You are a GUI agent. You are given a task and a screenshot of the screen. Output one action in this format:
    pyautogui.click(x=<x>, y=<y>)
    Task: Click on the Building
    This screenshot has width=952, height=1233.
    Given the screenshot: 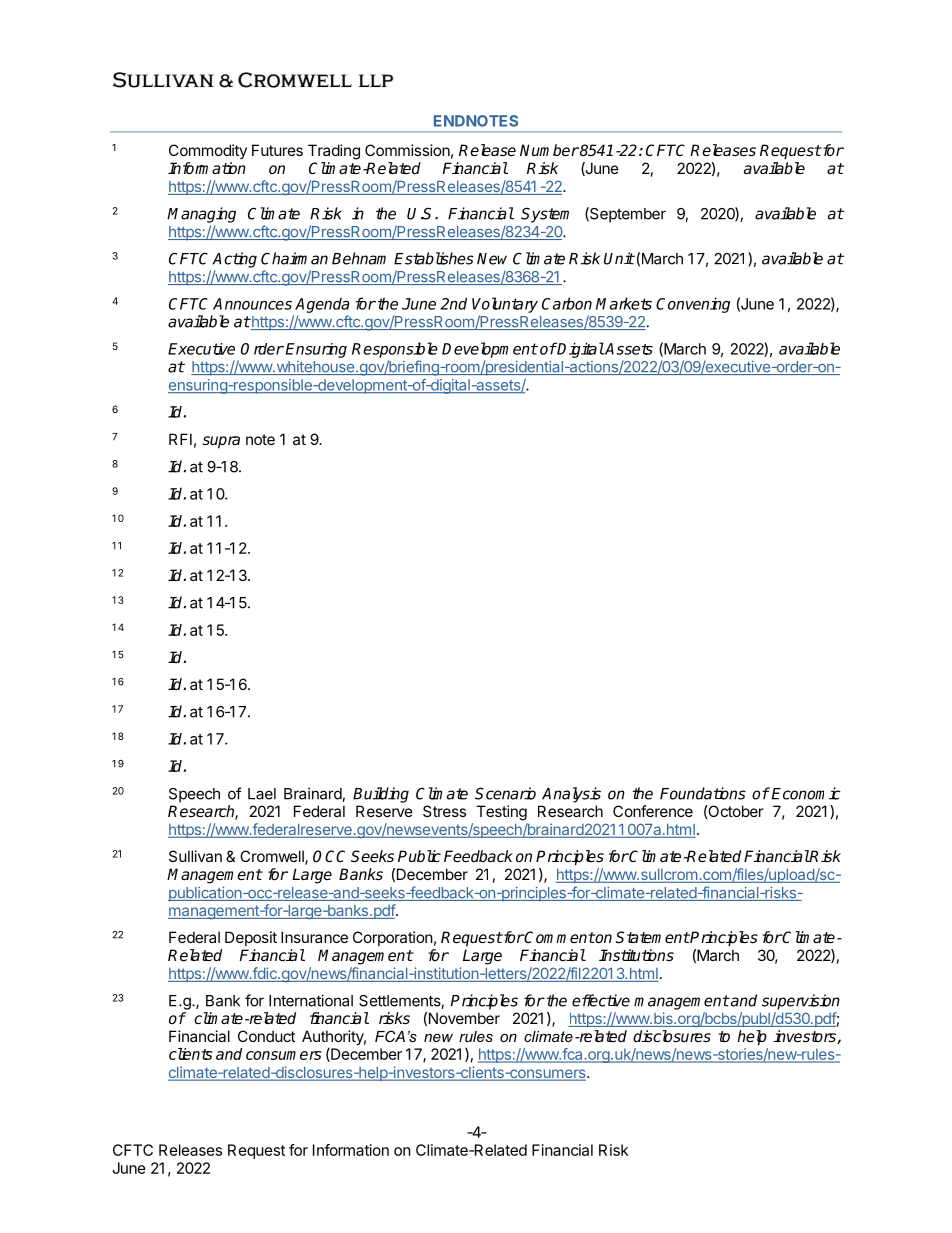 What is the action you would take?
    pyautogui.click(x=381, y=795)
